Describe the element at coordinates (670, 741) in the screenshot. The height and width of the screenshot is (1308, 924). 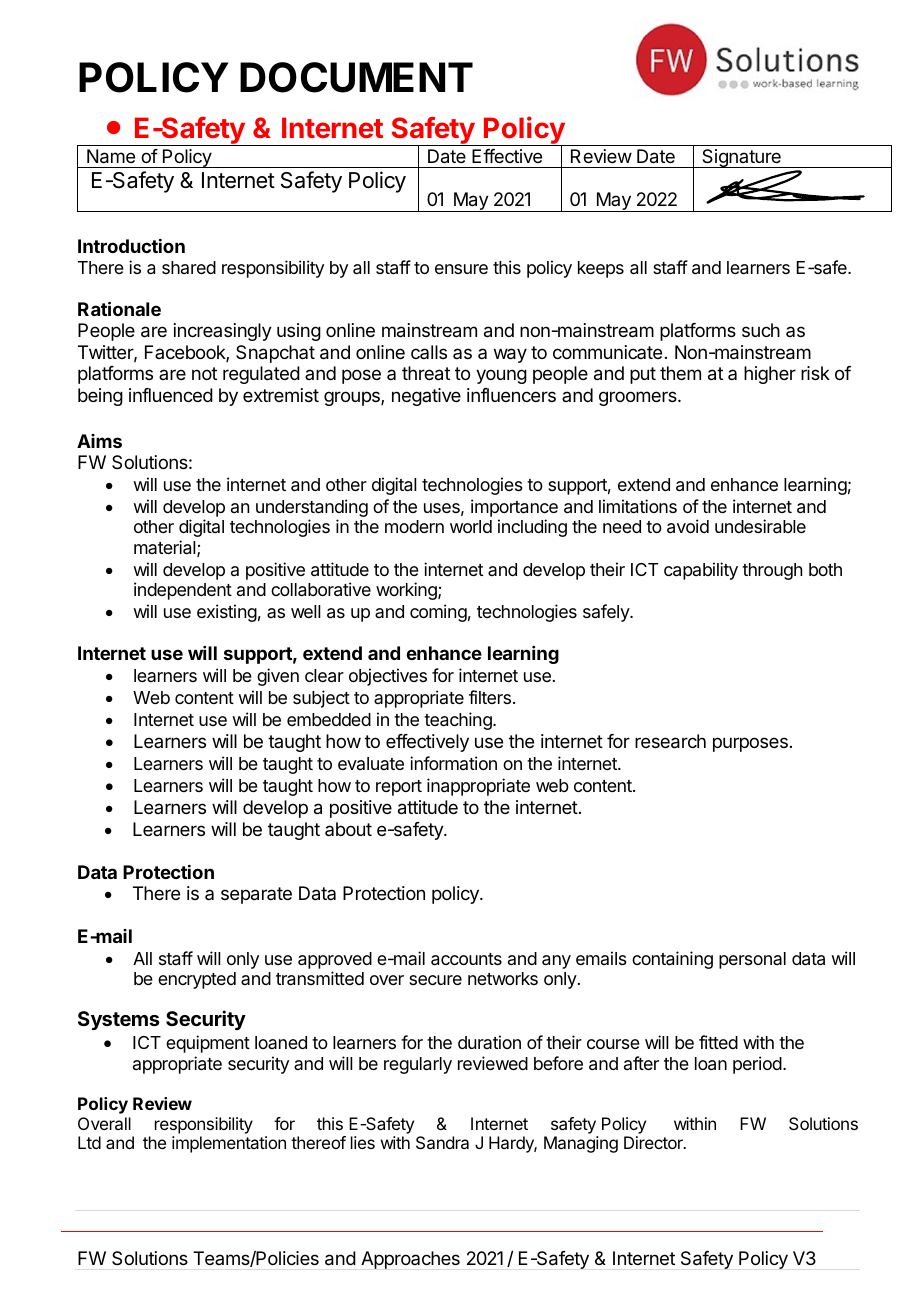
I see `research` at that location.
